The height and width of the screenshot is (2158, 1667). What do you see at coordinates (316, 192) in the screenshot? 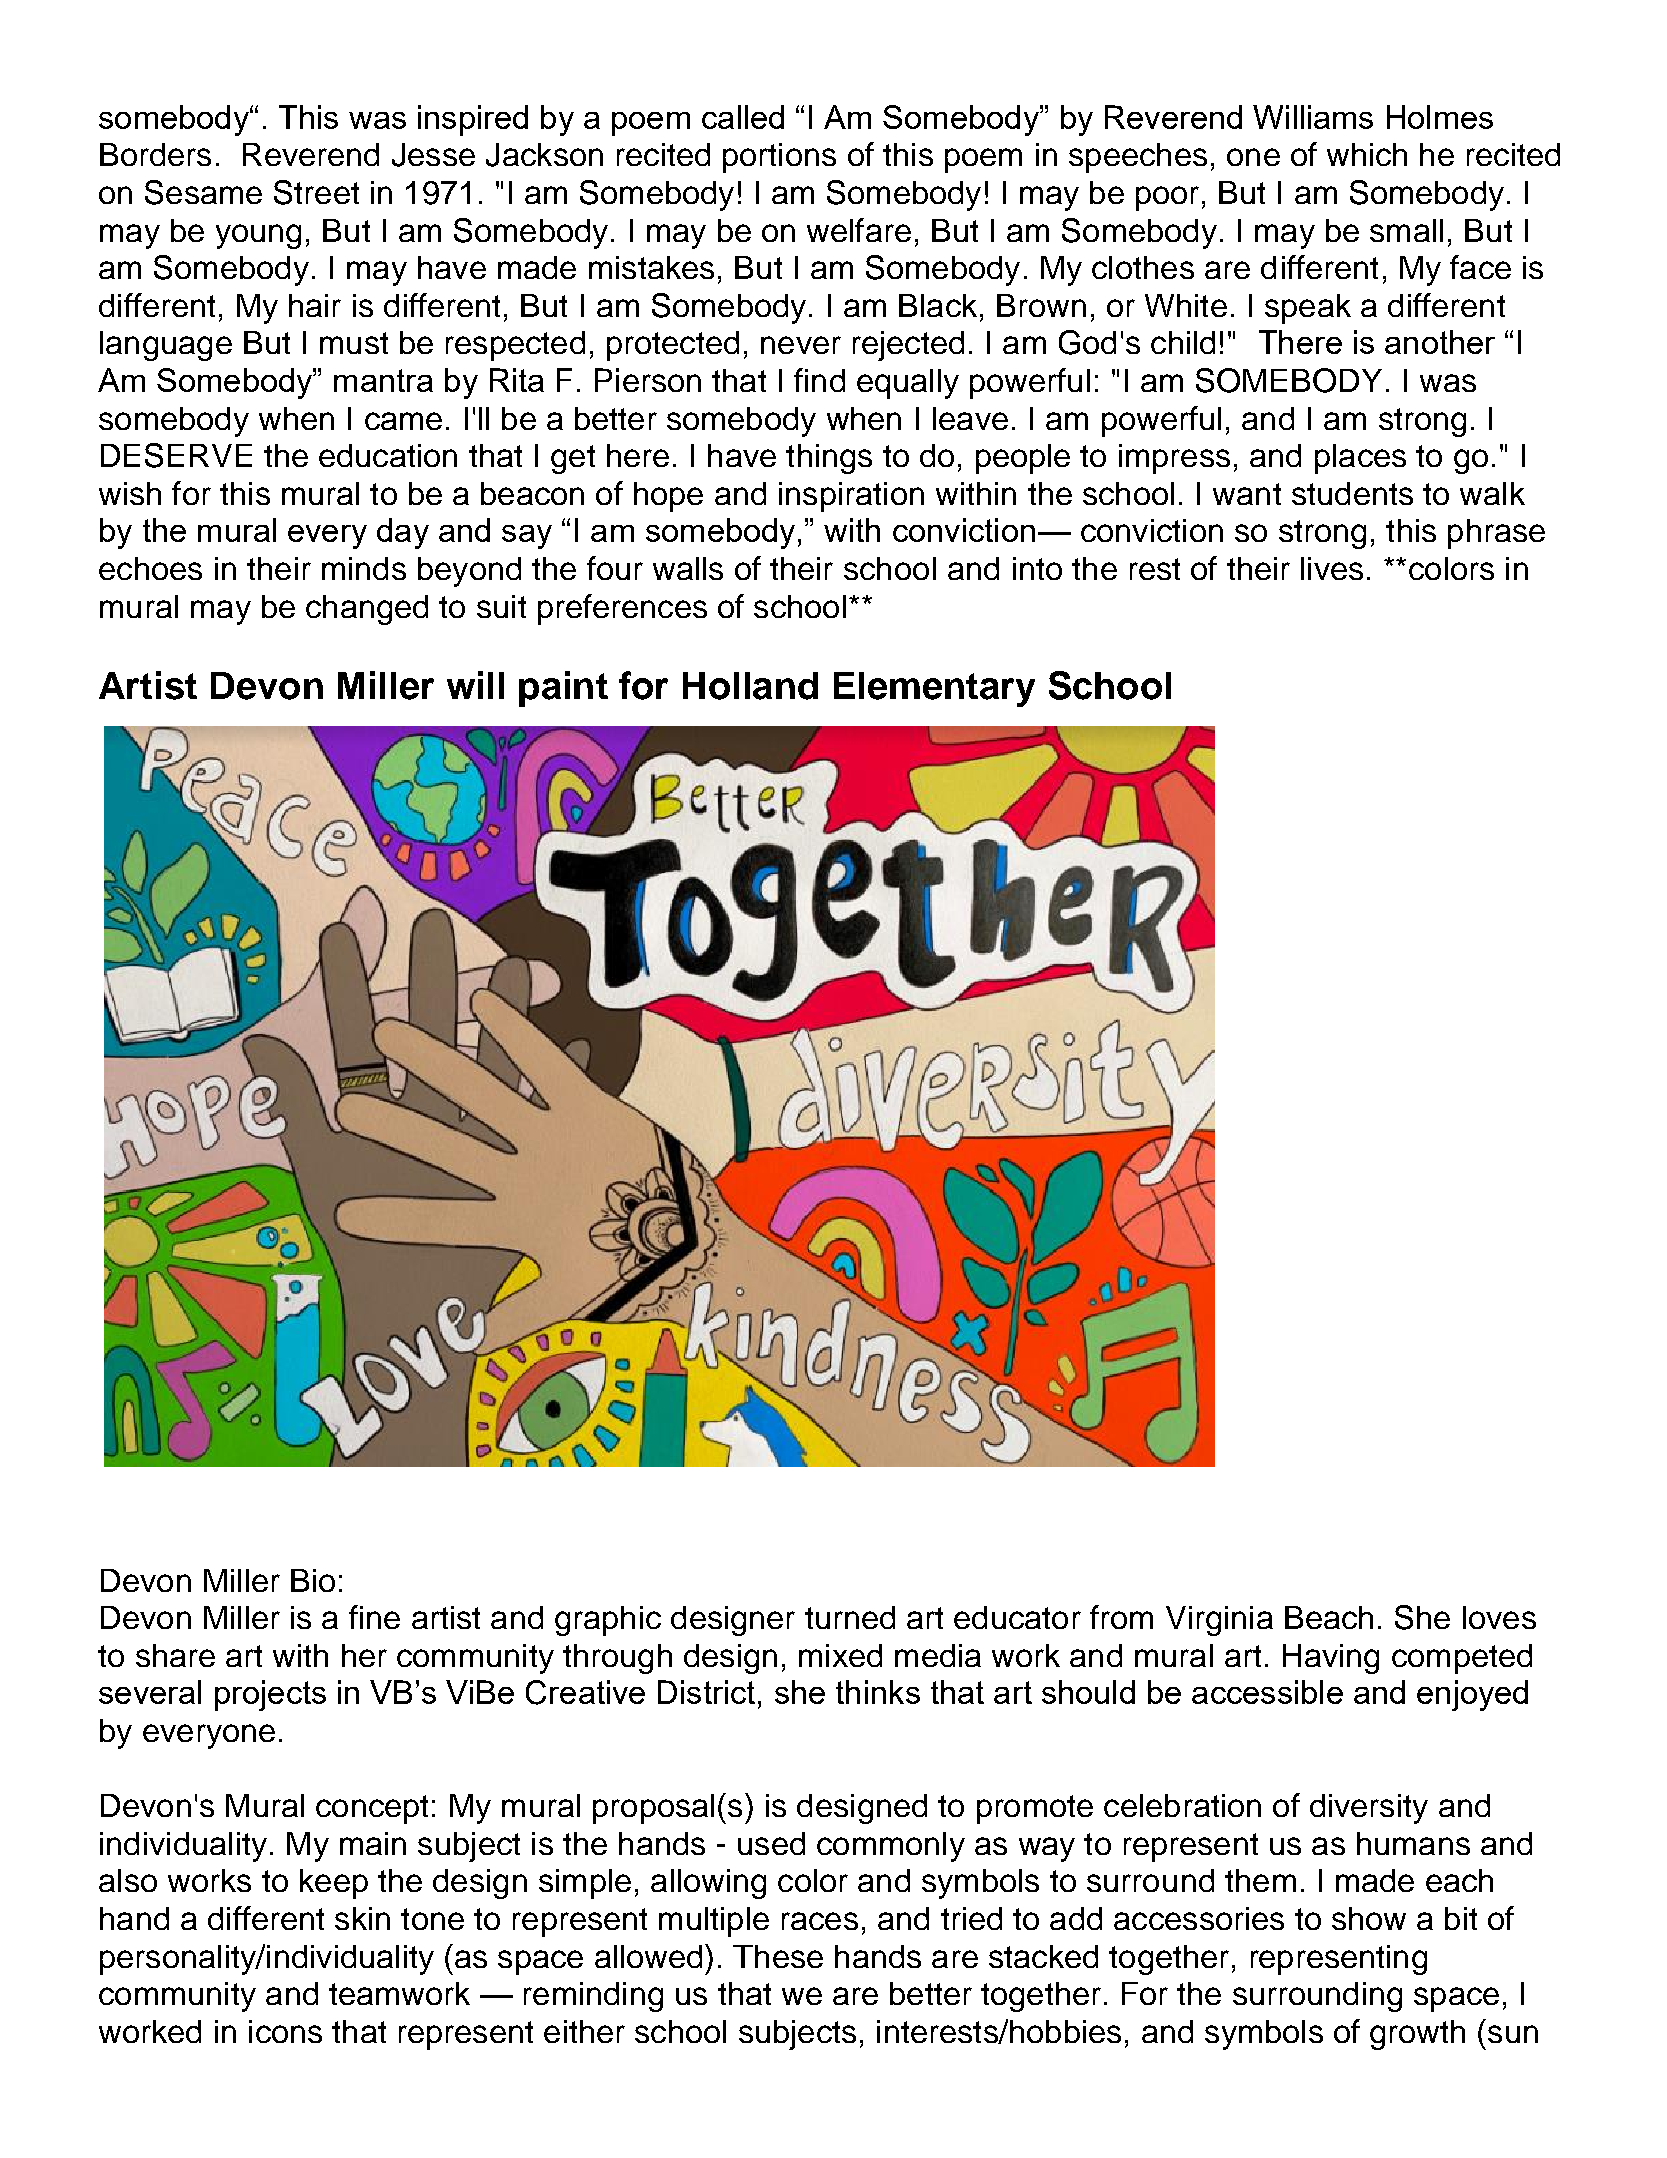
I see `Street` at bounding box center [316, 192].
